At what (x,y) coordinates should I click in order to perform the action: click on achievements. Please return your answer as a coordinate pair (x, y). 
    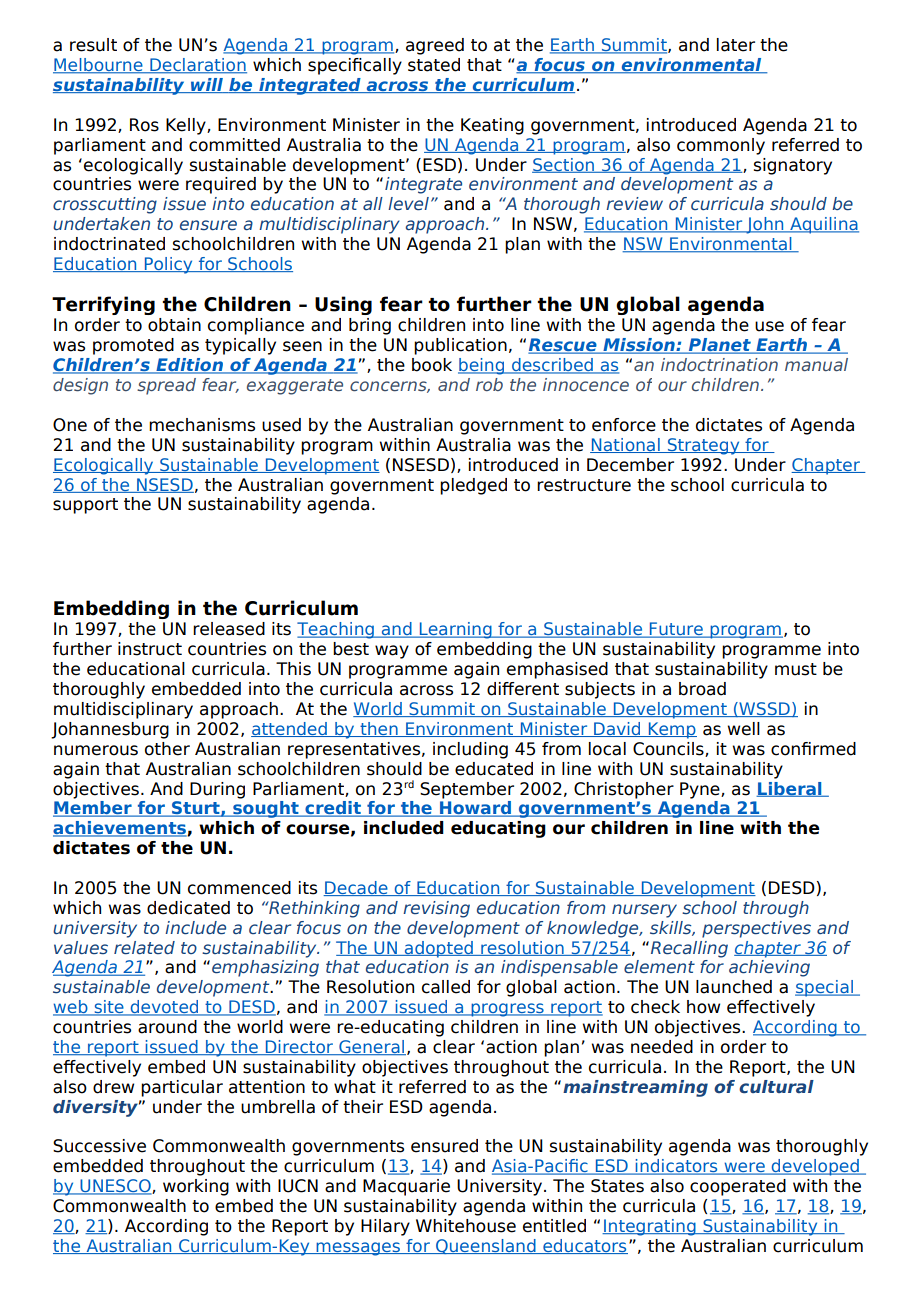
    Looking at the image, I should click on (120, 829).
